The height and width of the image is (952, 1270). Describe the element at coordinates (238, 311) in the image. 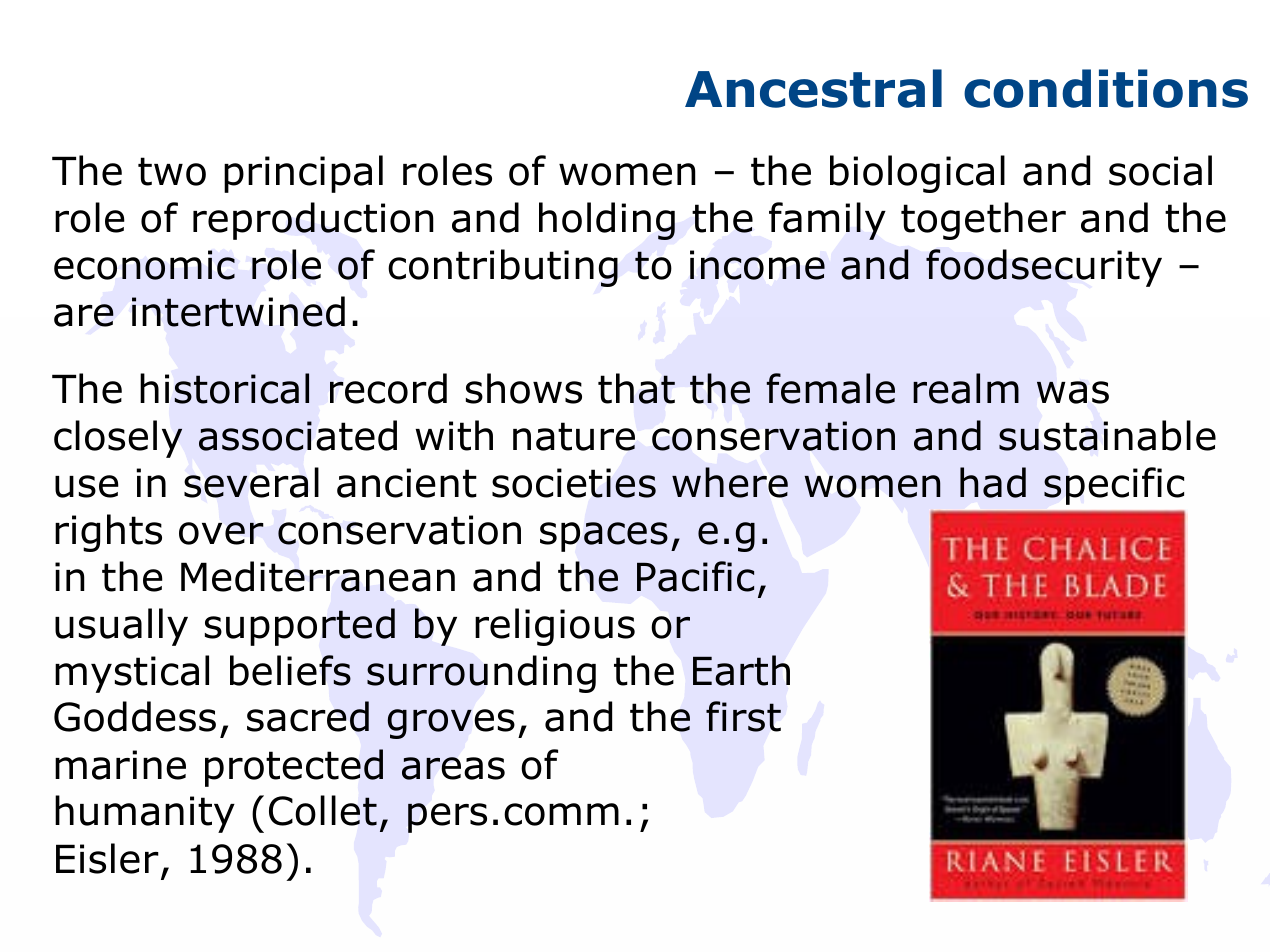

I see `intertwined` at that location.
